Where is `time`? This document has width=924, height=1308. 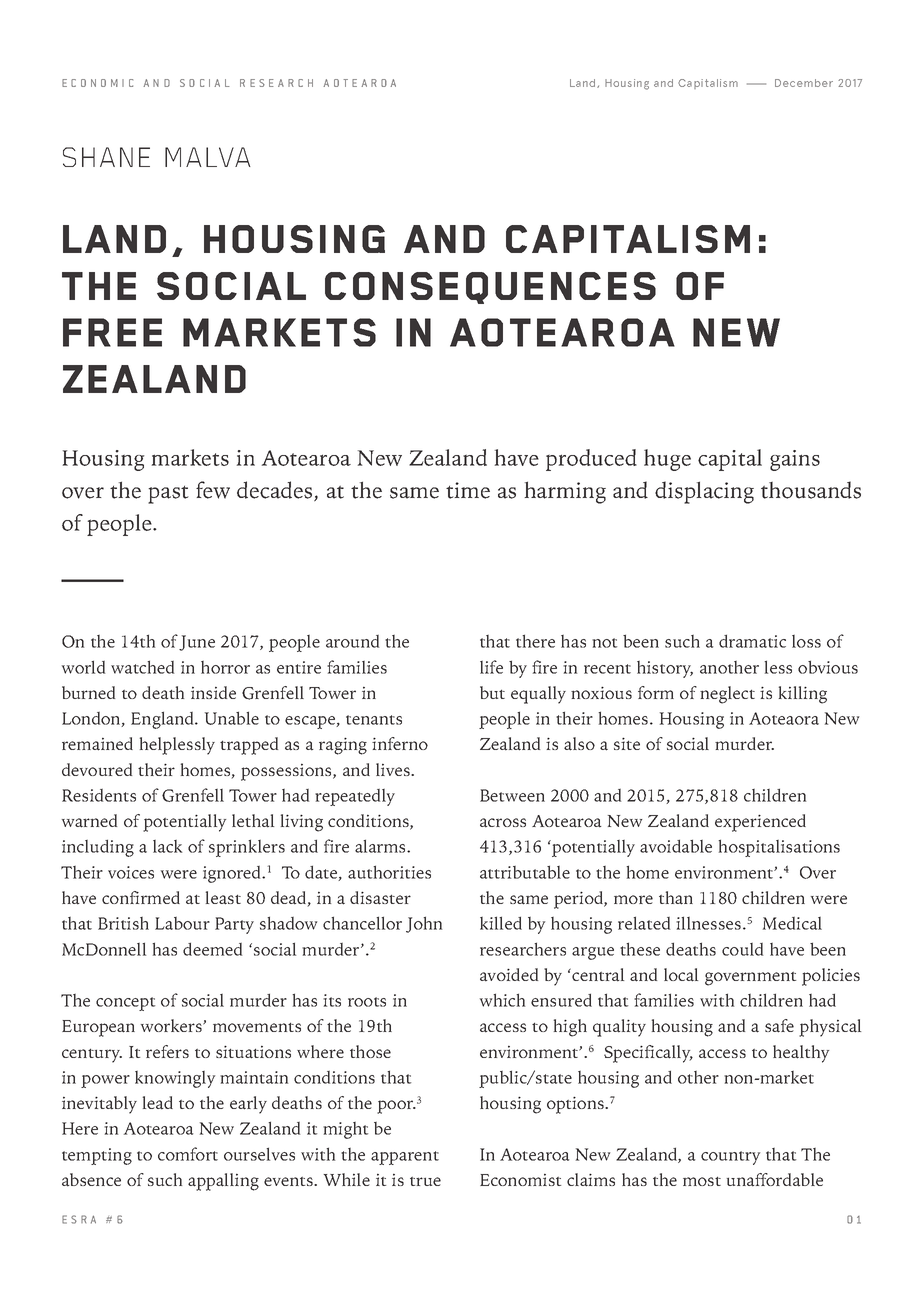
time is located at coordinates (468, 490).
